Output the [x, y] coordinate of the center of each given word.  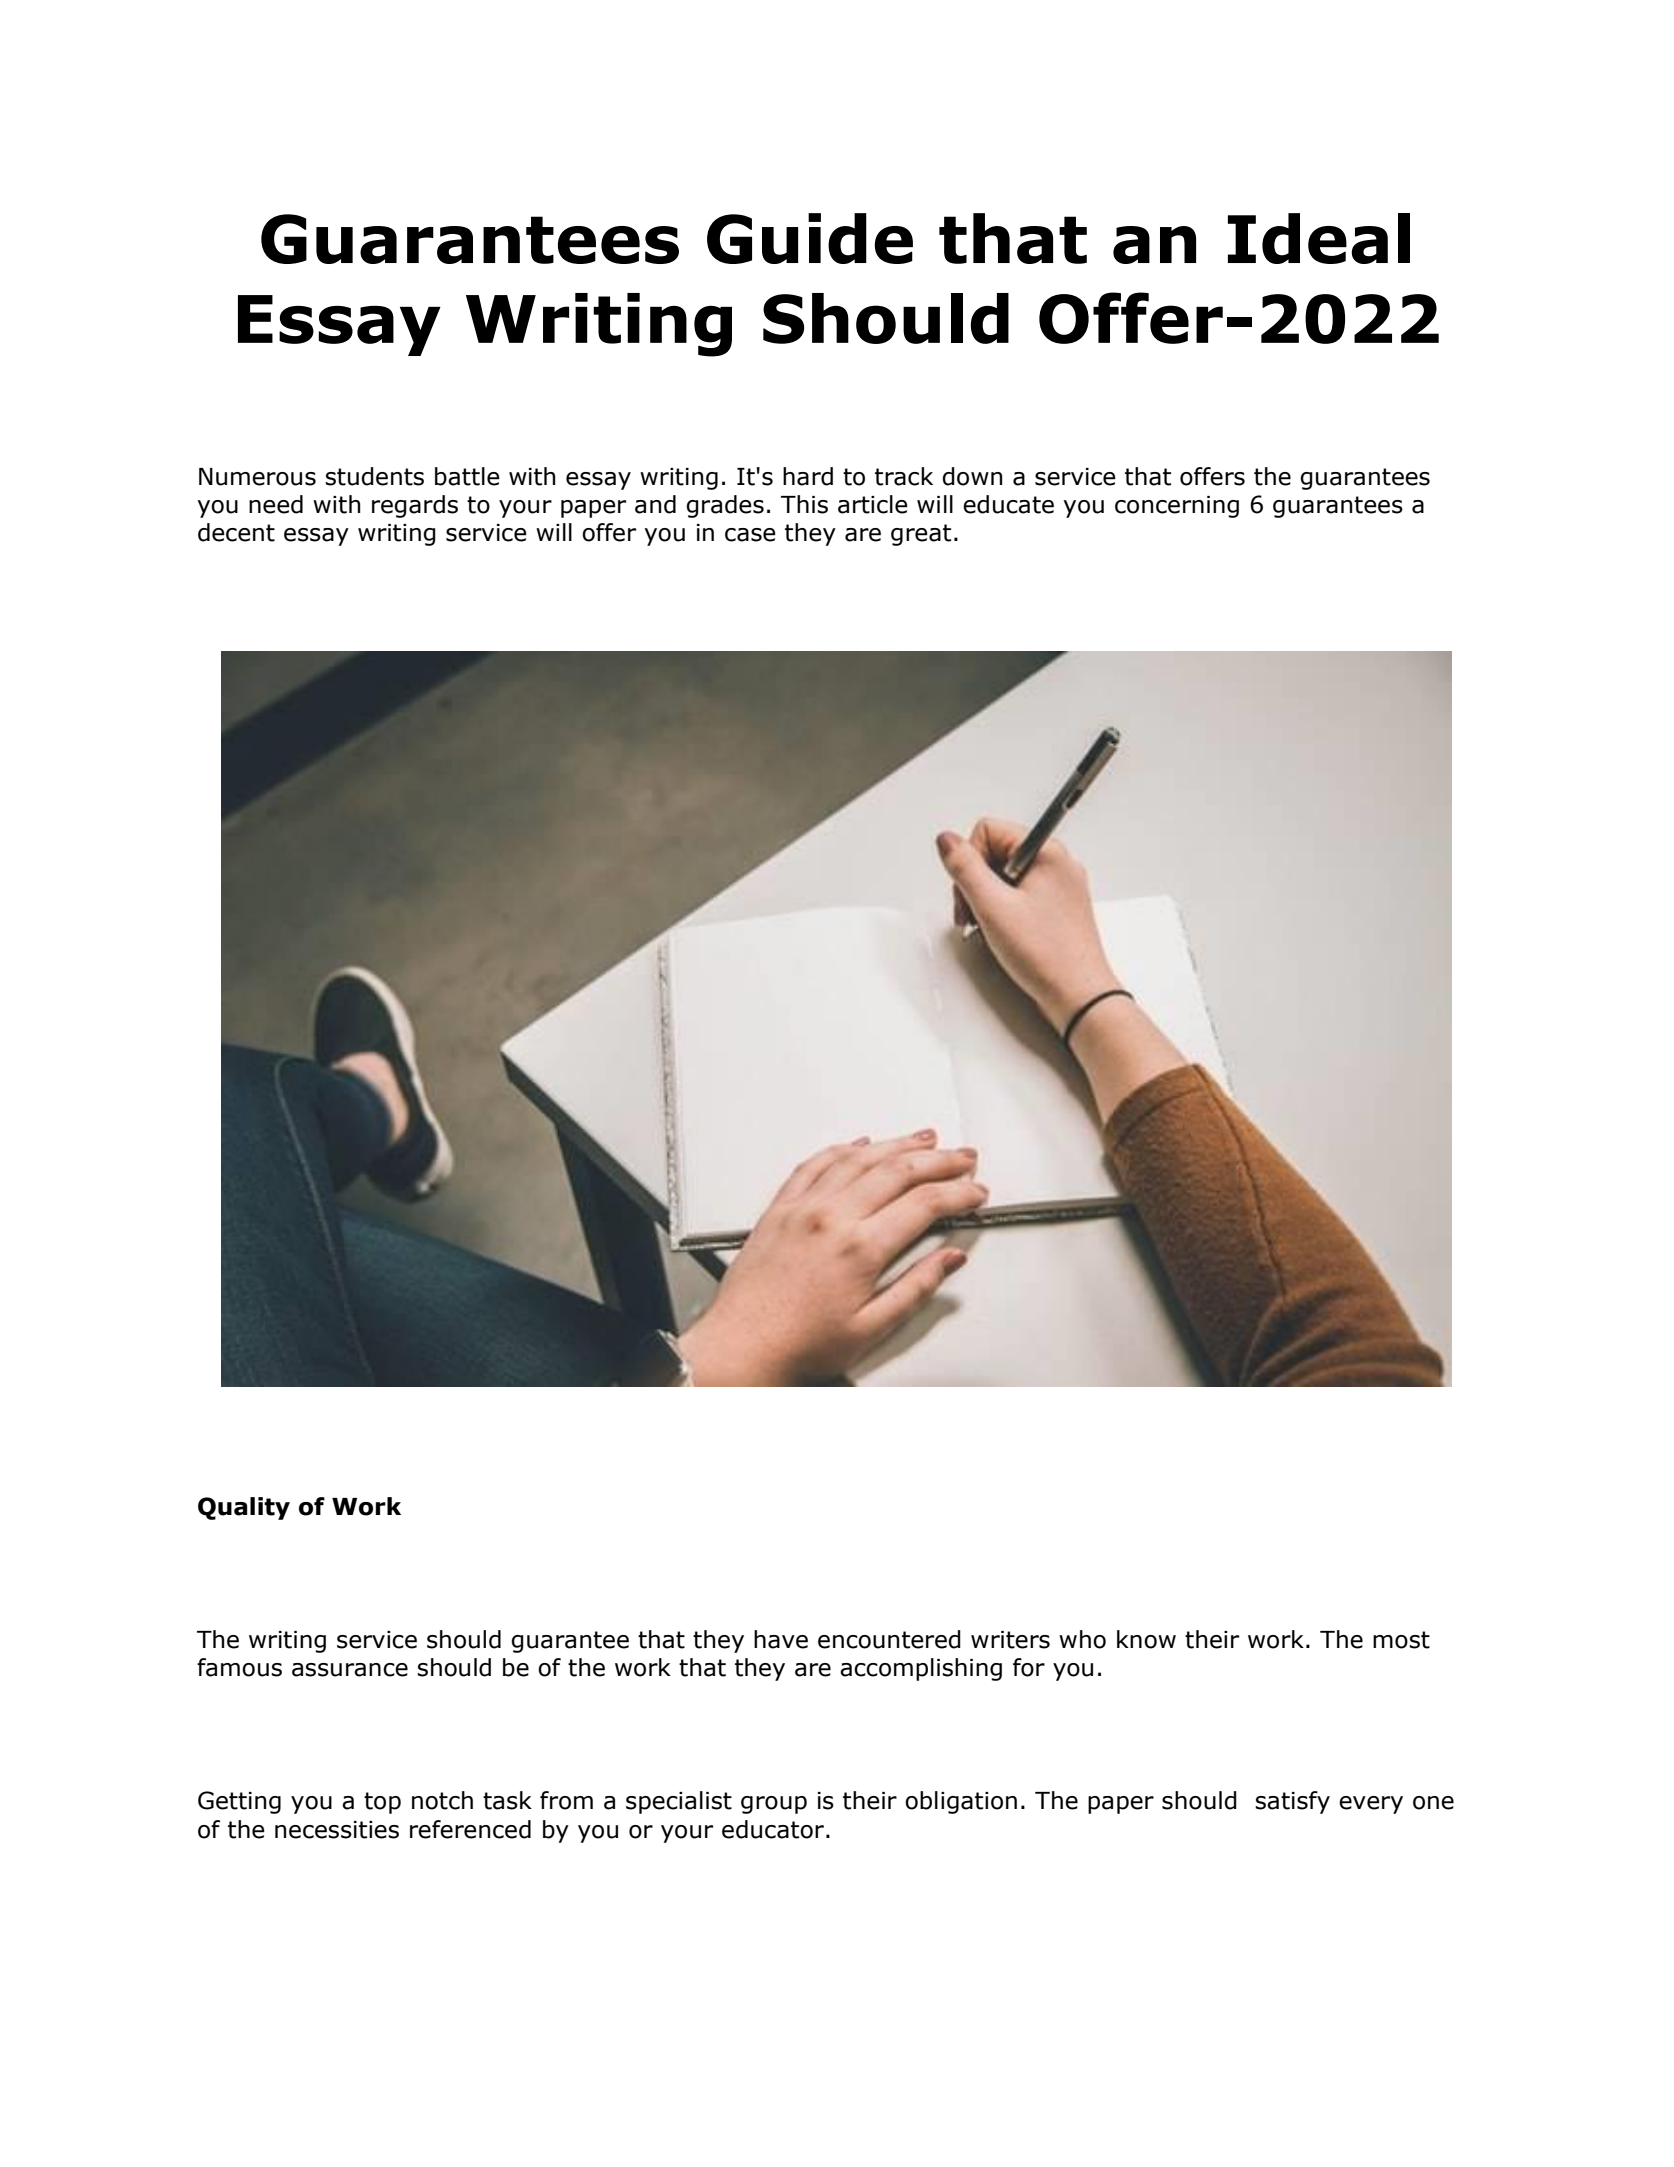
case [750, 535]
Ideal [1319, 238]
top [382, 1803]
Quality [244, 1508]
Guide [810, 238]
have [781, 1639]
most [1401, 1640]
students [374, 476]
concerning [1177, 507]
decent [236, 532]
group [774, 1805]
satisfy [1292, 1802]
